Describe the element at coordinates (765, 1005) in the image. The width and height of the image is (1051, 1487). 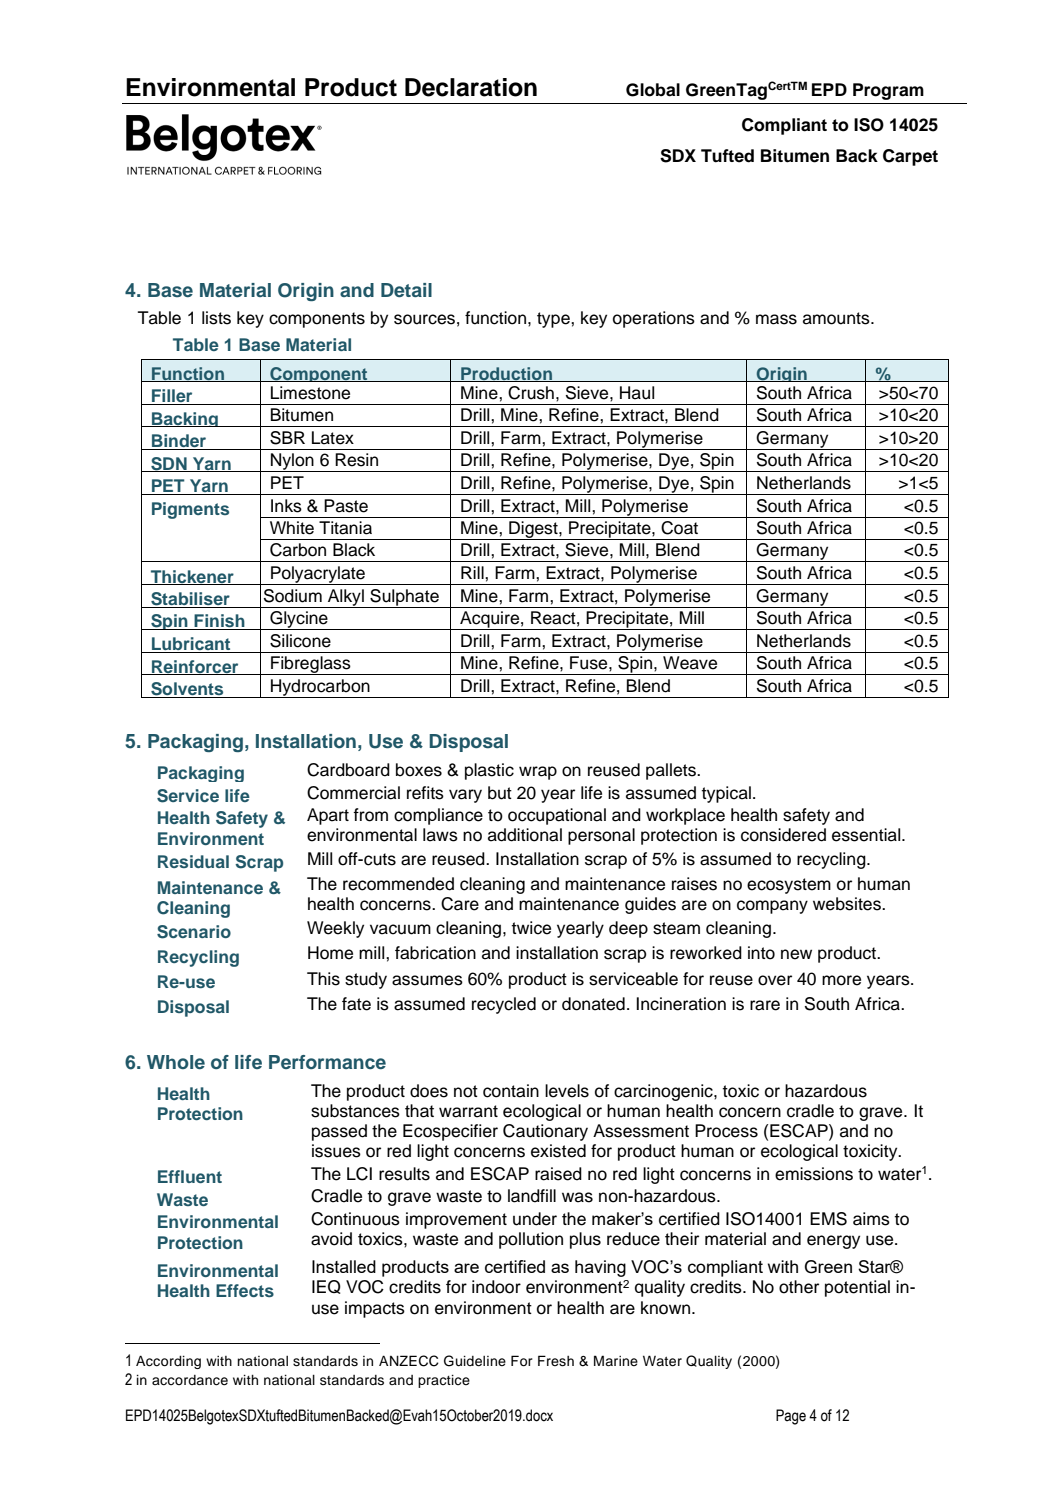
I see `rare` at that location.
